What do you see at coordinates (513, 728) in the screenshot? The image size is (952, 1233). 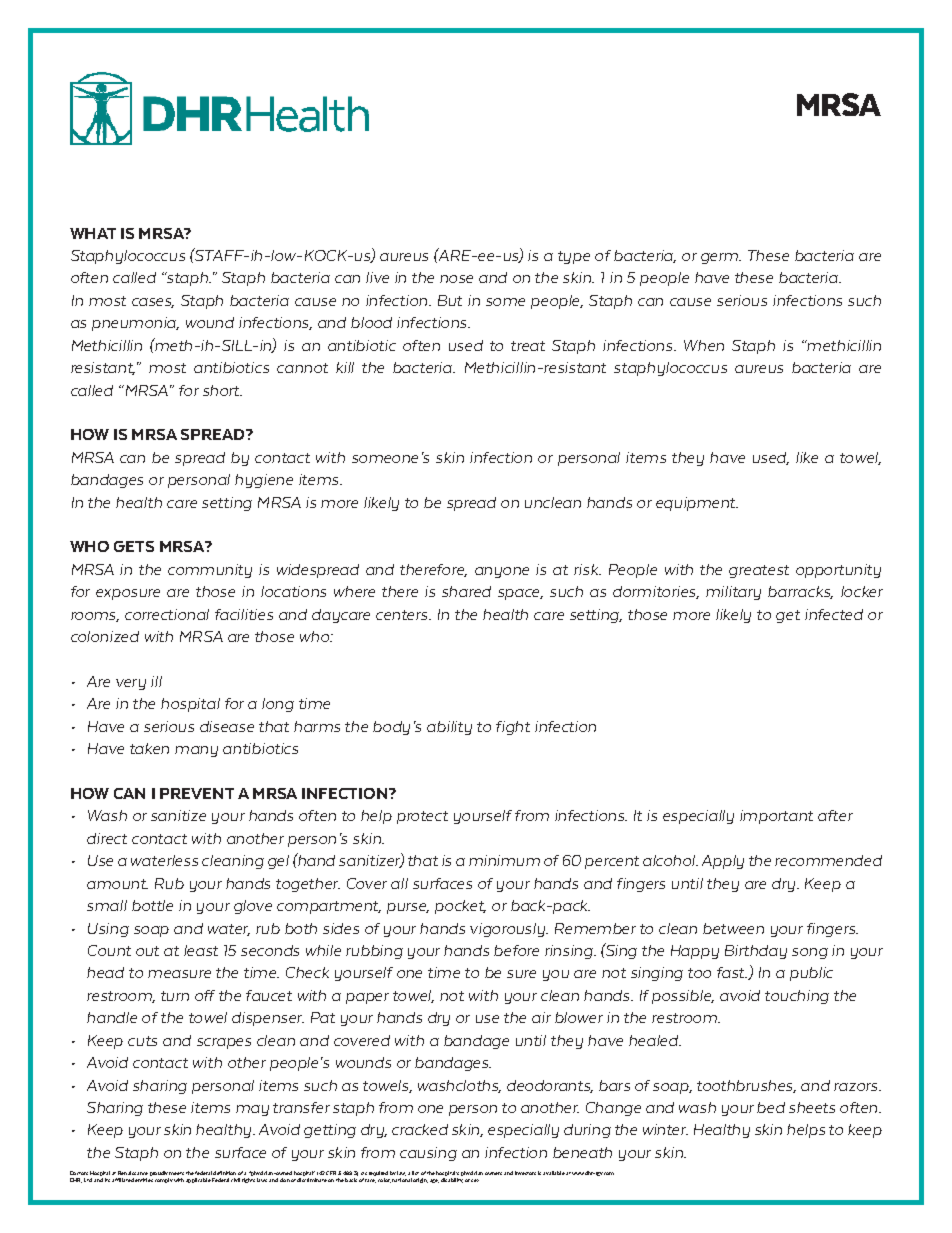 I see `fight` at bounding box center [513, 728].
